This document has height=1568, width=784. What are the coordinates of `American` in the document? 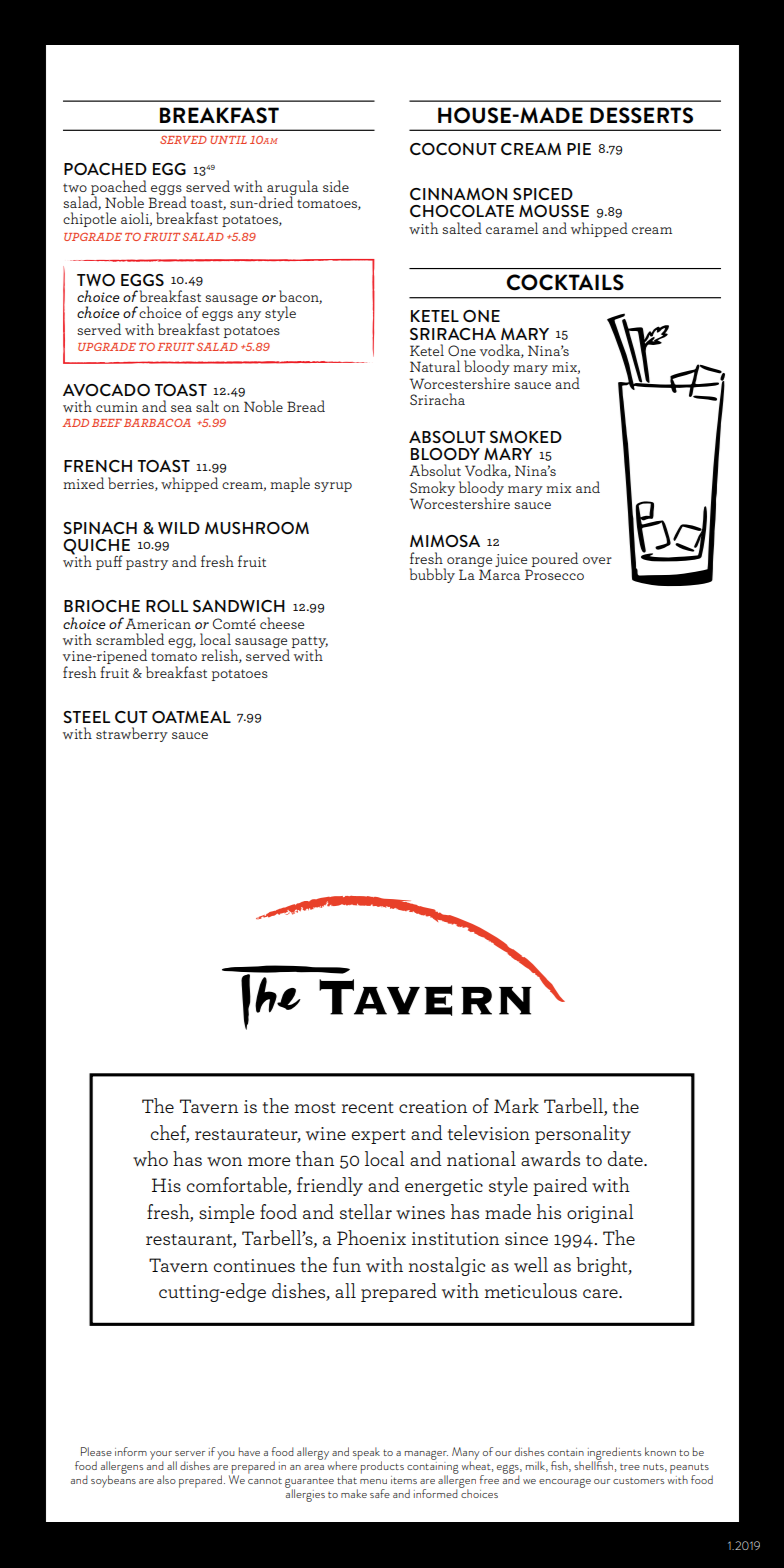 It's located at (158, 623).
